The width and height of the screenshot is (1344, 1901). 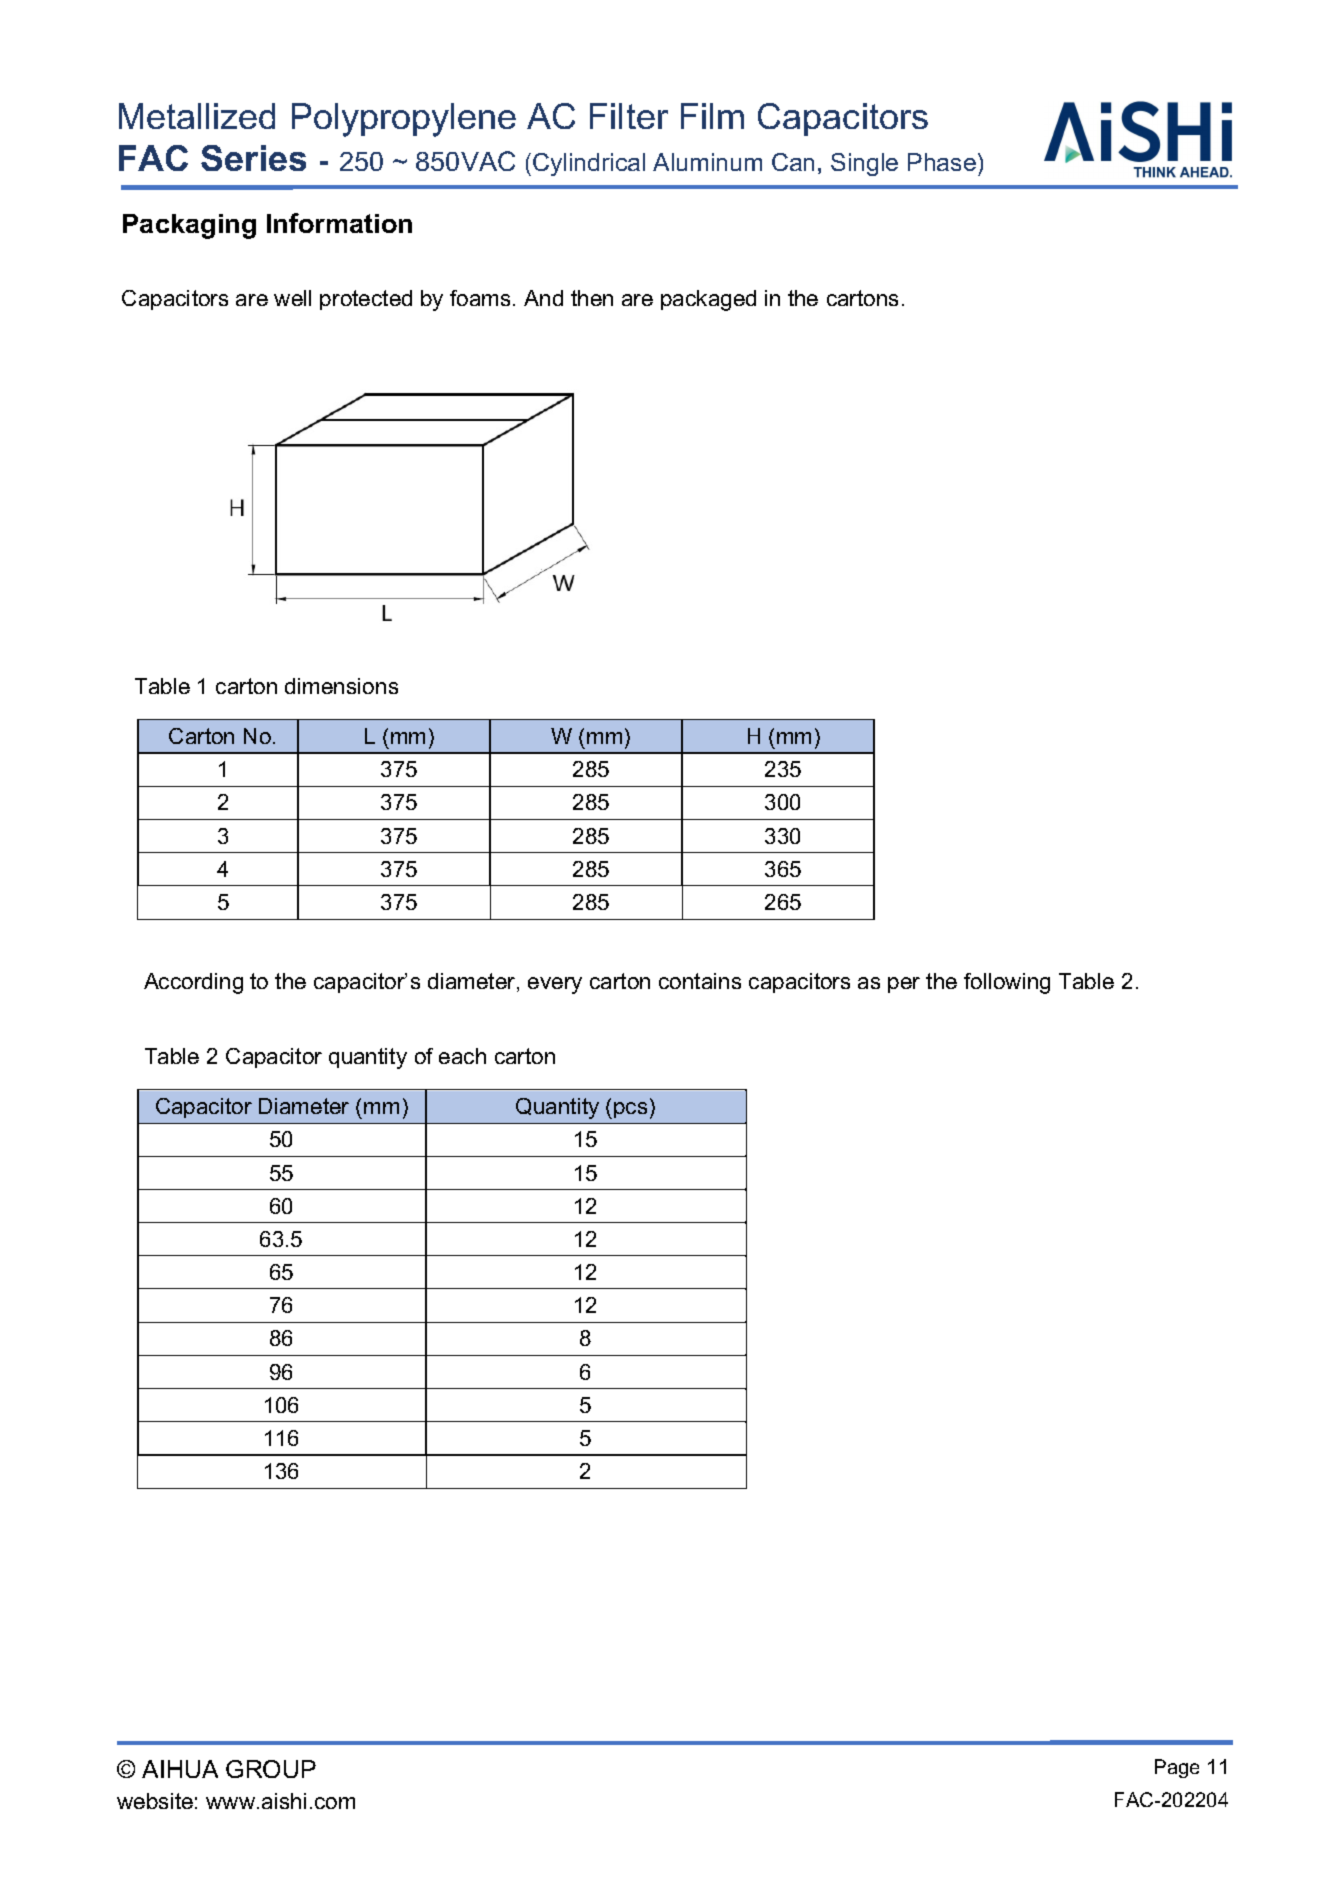 What do you see at coordinates (341, 686) in the screenshot?
I see `dimensions` at bounding box center [341, 686].
